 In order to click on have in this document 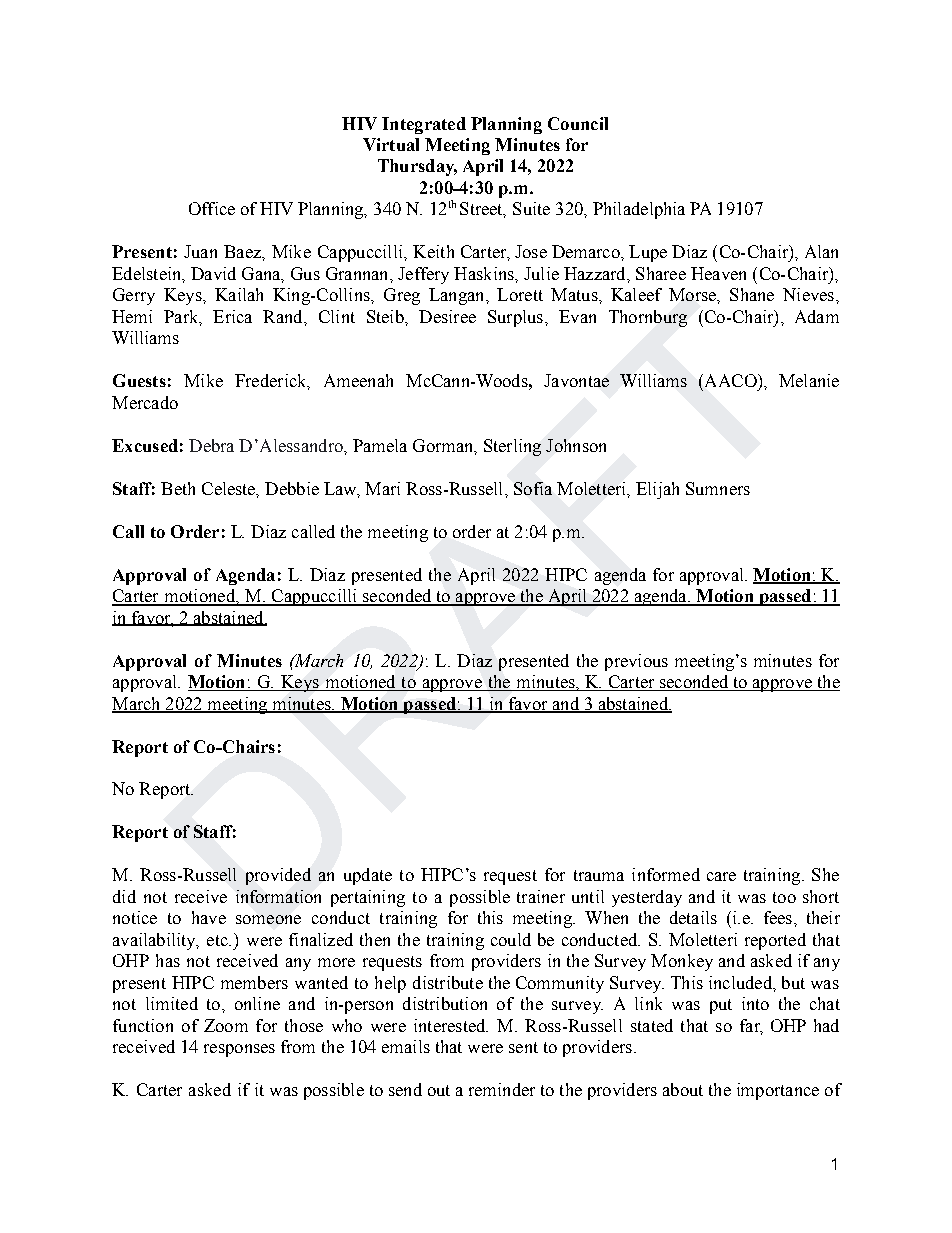, I will do `click(209, 917)`.
